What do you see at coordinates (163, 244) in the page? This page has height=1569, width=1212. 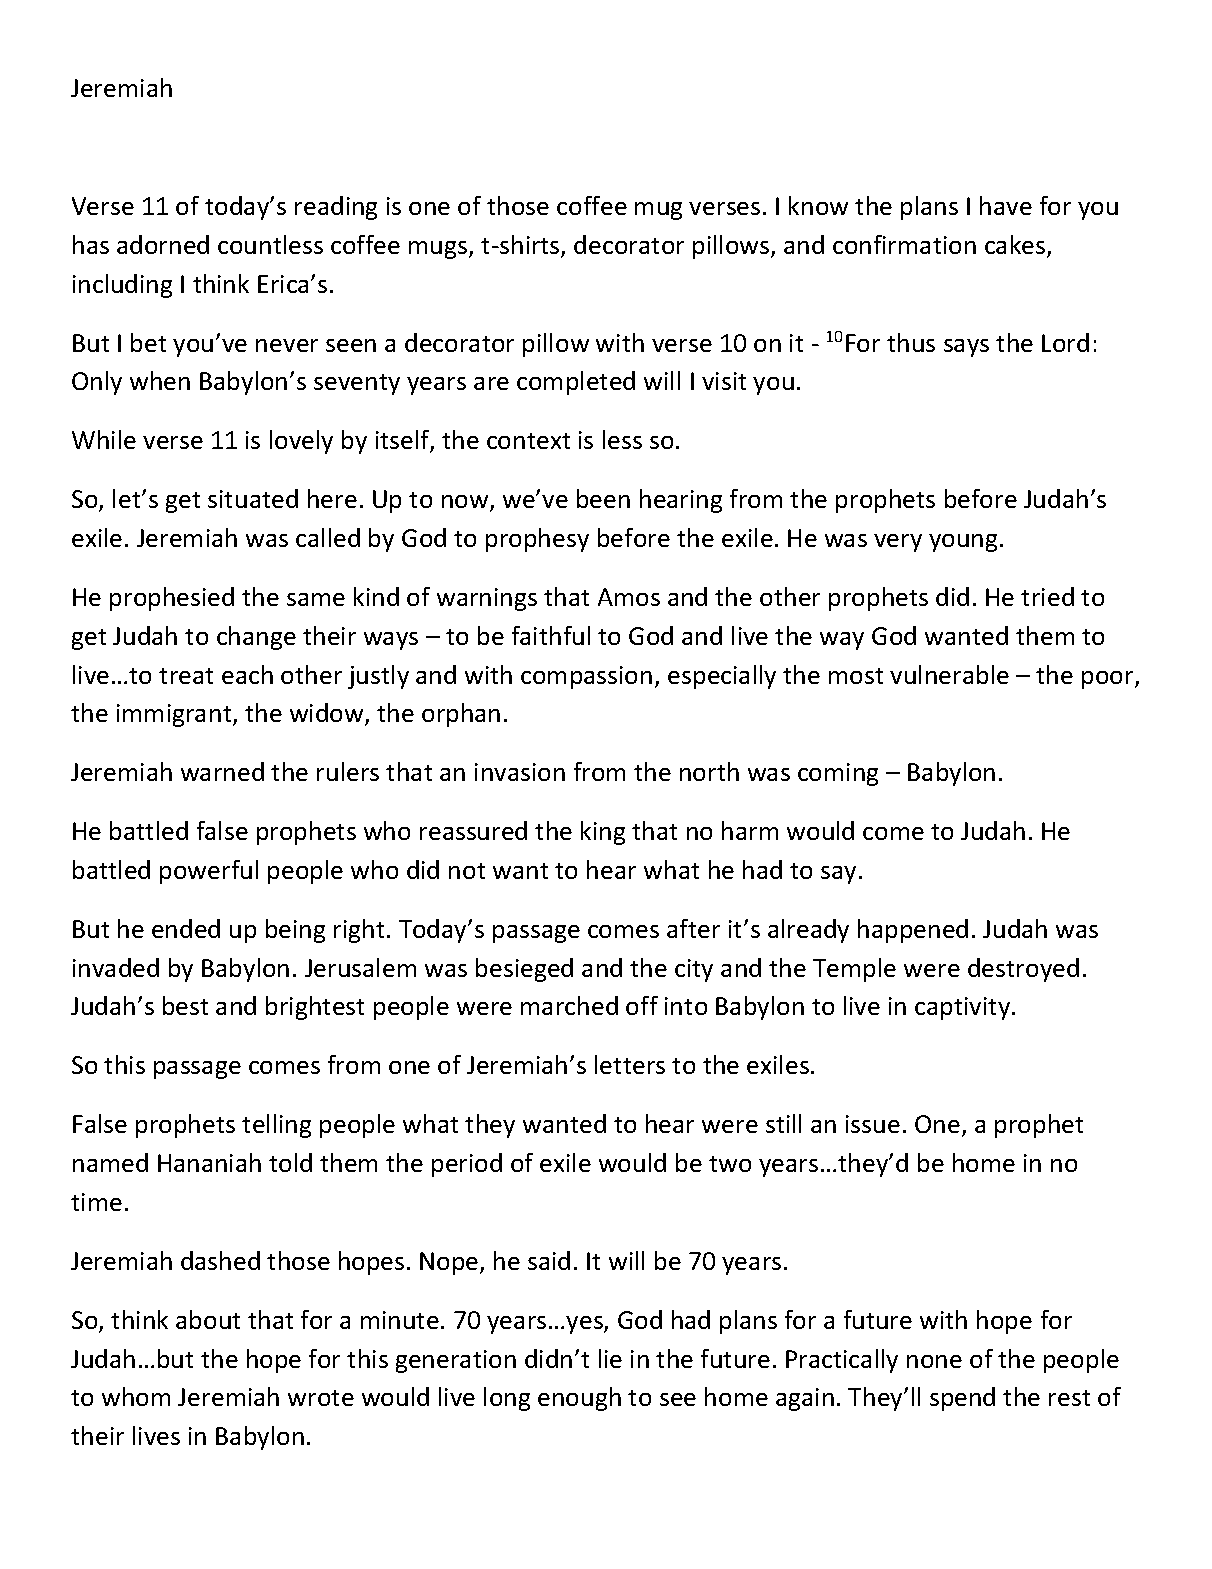 I see `adorned` at bounding box center [163, 244].
